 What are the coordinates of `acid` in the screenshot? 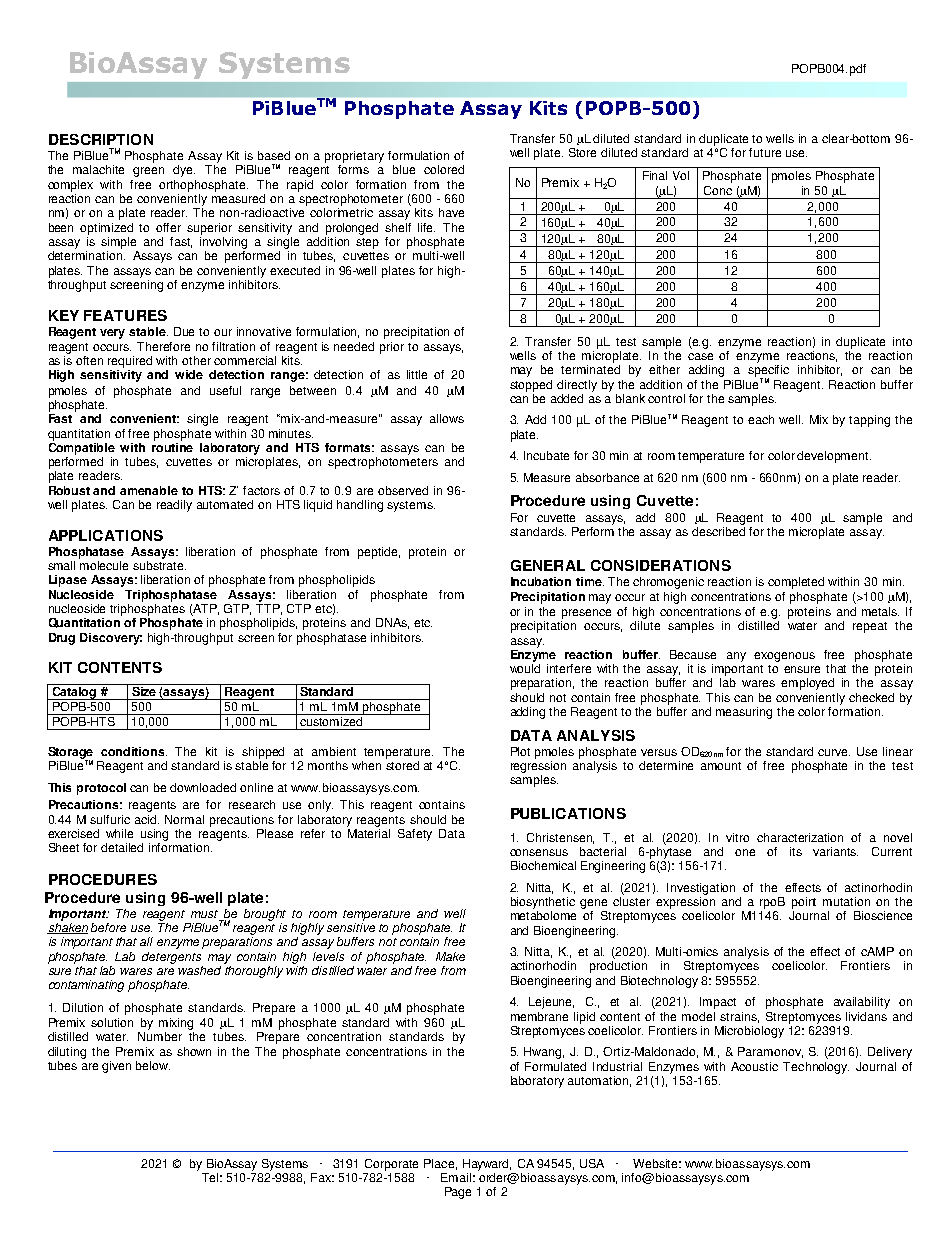 It's located at (147, 819).
